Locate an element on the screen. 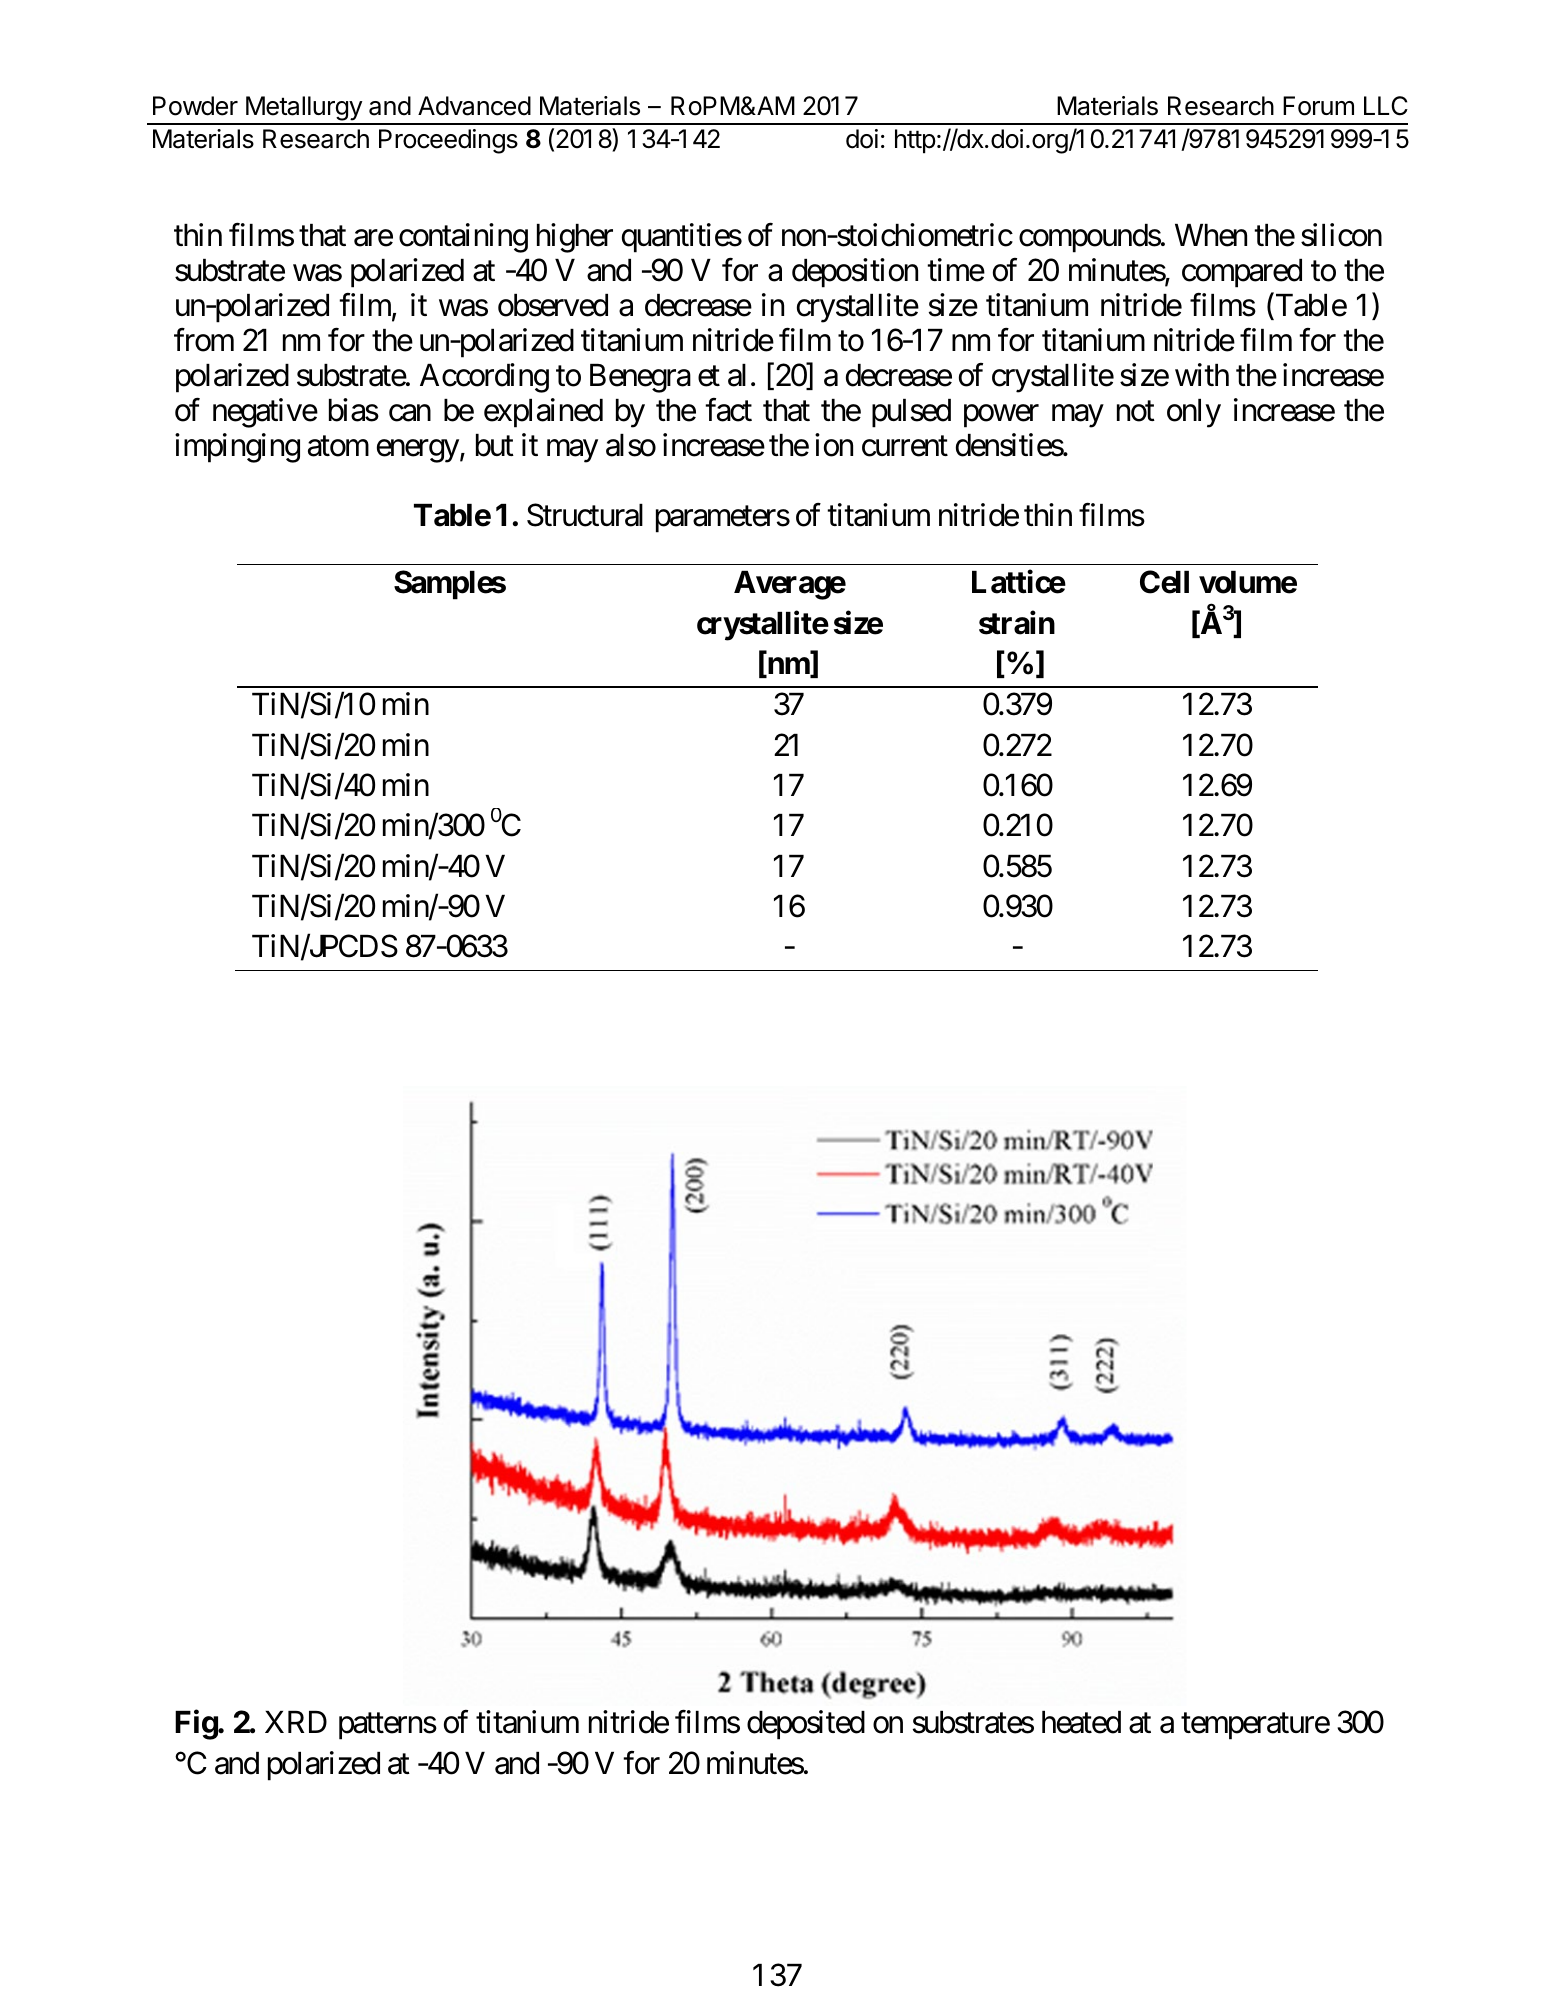 The image size is (1555, 2012). Proceedings is located at coordinates (448, 141).
